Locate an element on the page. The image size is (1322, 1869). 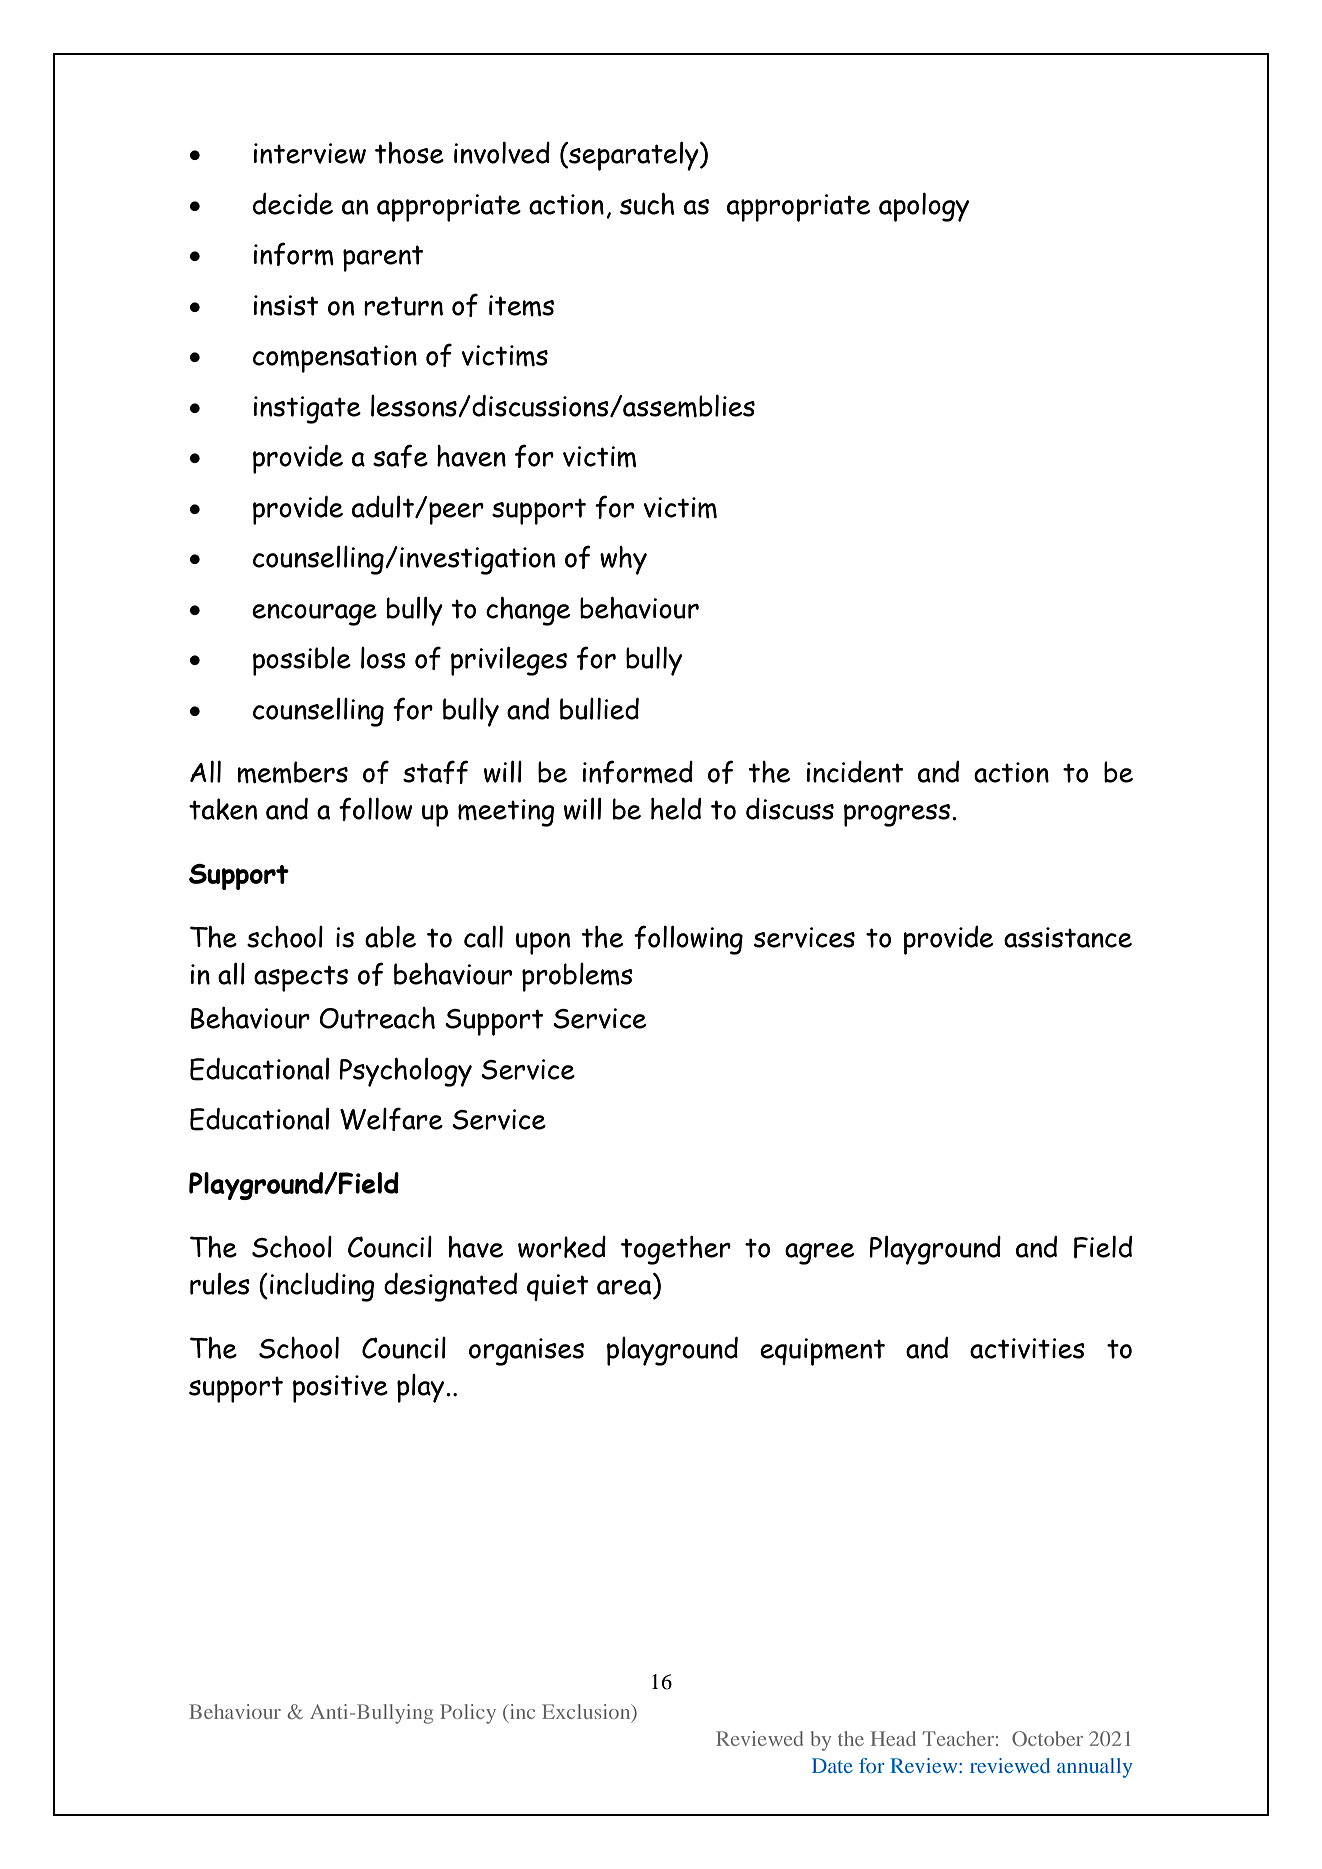
such is located at coordinates (647, 204).
